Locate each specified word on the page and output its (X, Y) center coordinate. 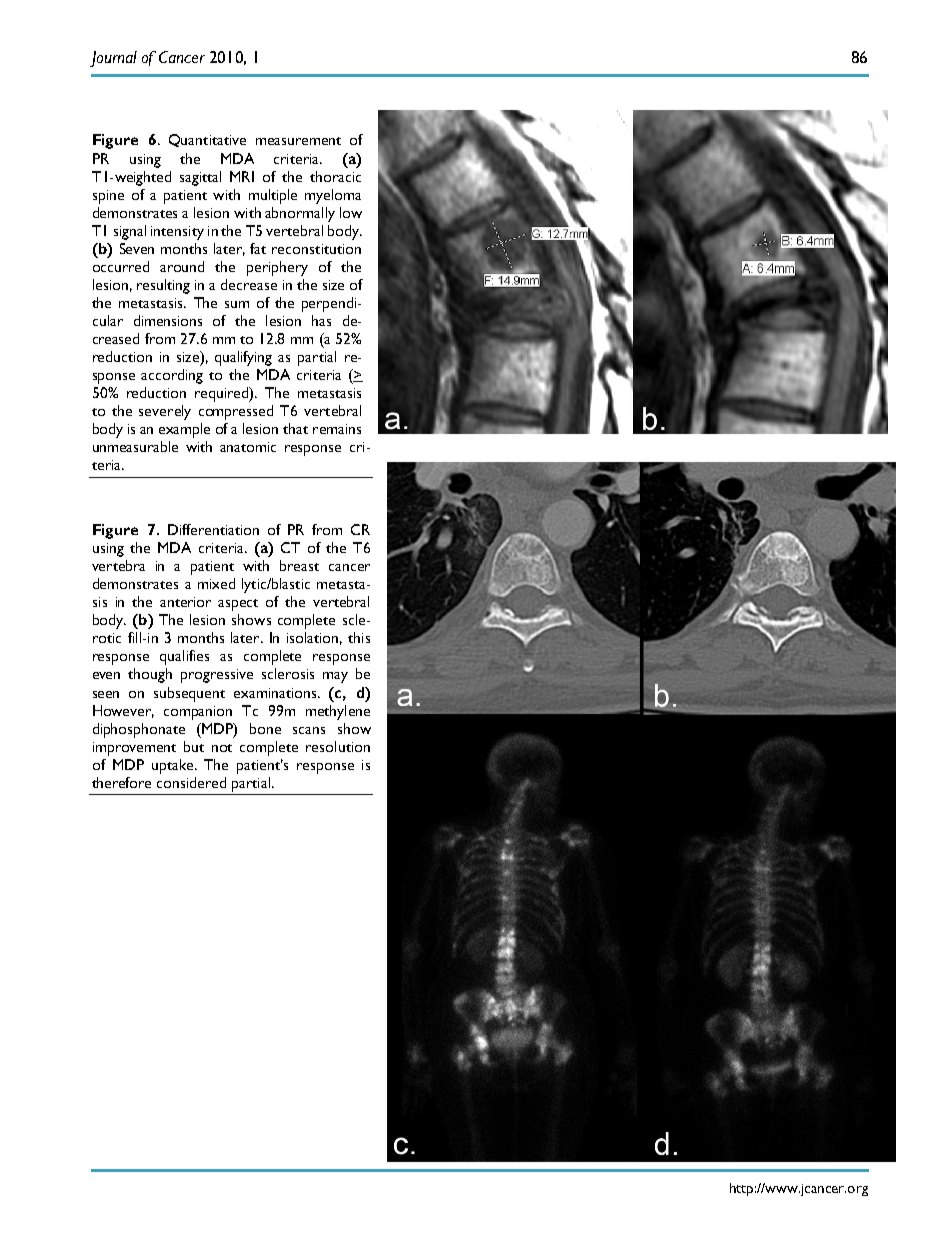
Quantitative (207, 140)
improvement (134, 749)
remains (337, 429)
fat (258, 248)
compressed (236, 412)
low (351, 212)
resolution (338, 746)
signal (130, 232)
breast (299, 565)
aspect (238, 605)
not (222, 748)
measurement (298, 141)
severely (165, 412)
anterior (185, 602)
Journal (113, 59)
